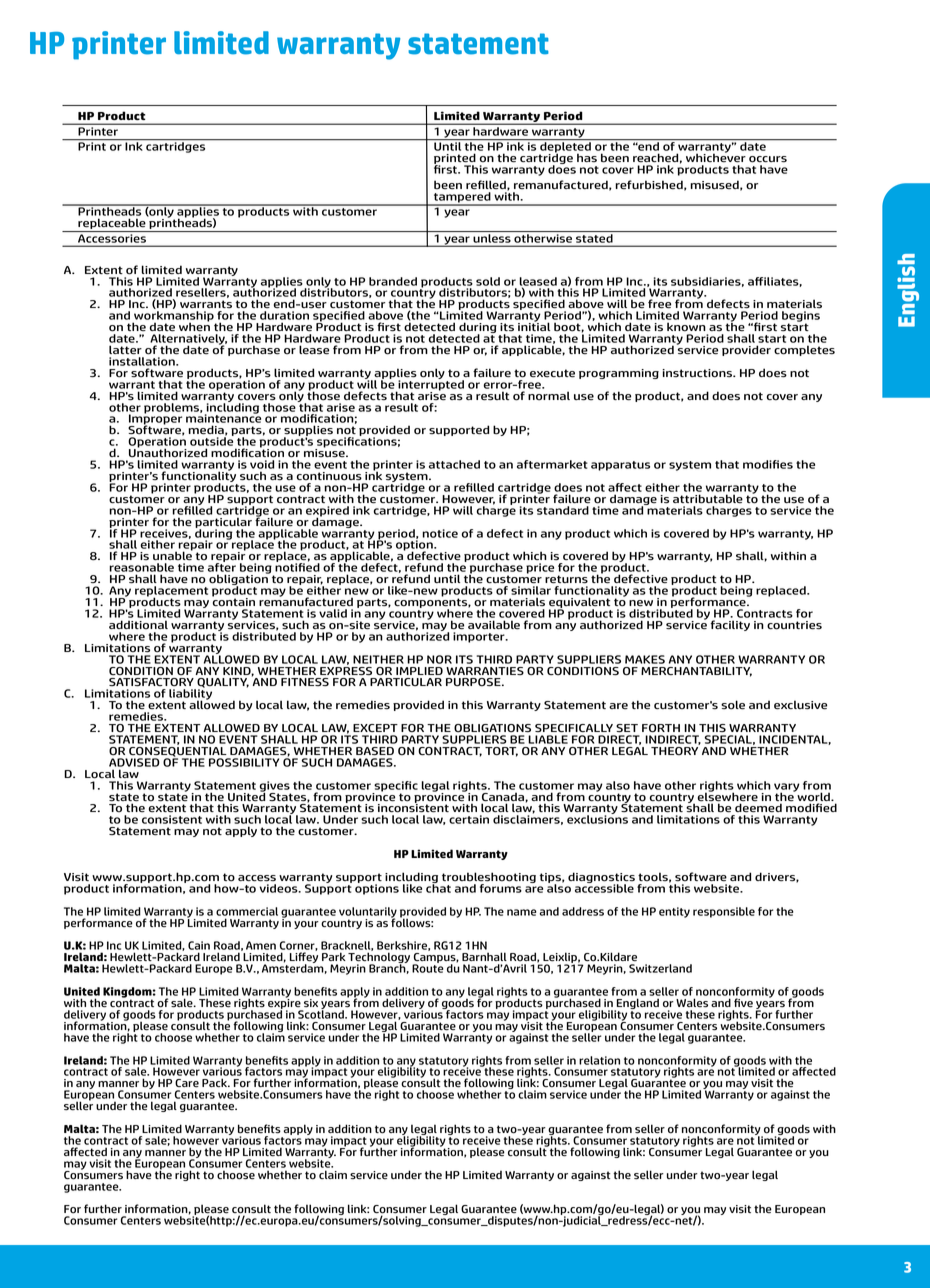  I want to click on outside, so click(212, 440).
